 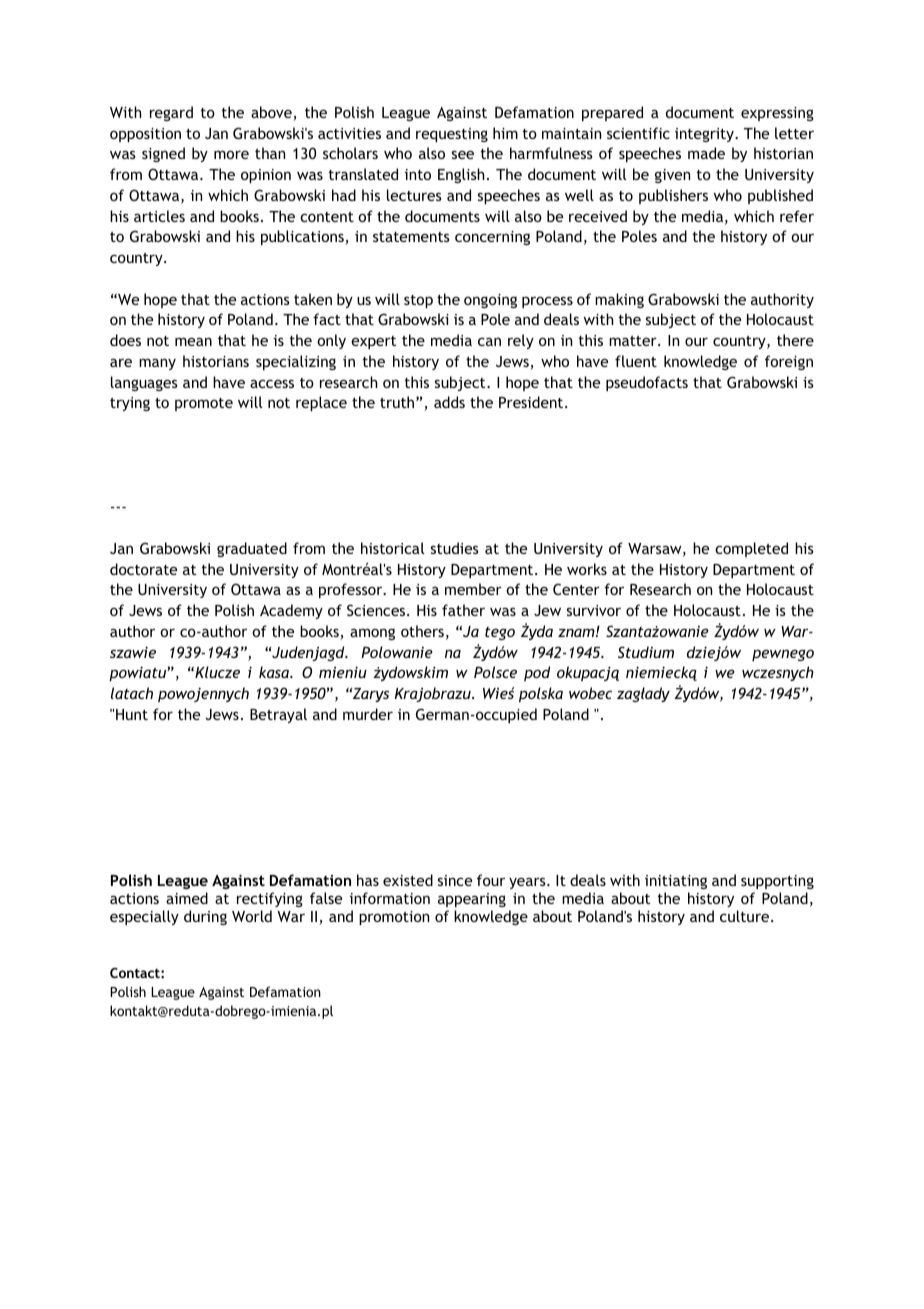 What do you see at coordinates (452, 135) in the screenshot?
I see `requesting` at bounding box center [452, 135].
